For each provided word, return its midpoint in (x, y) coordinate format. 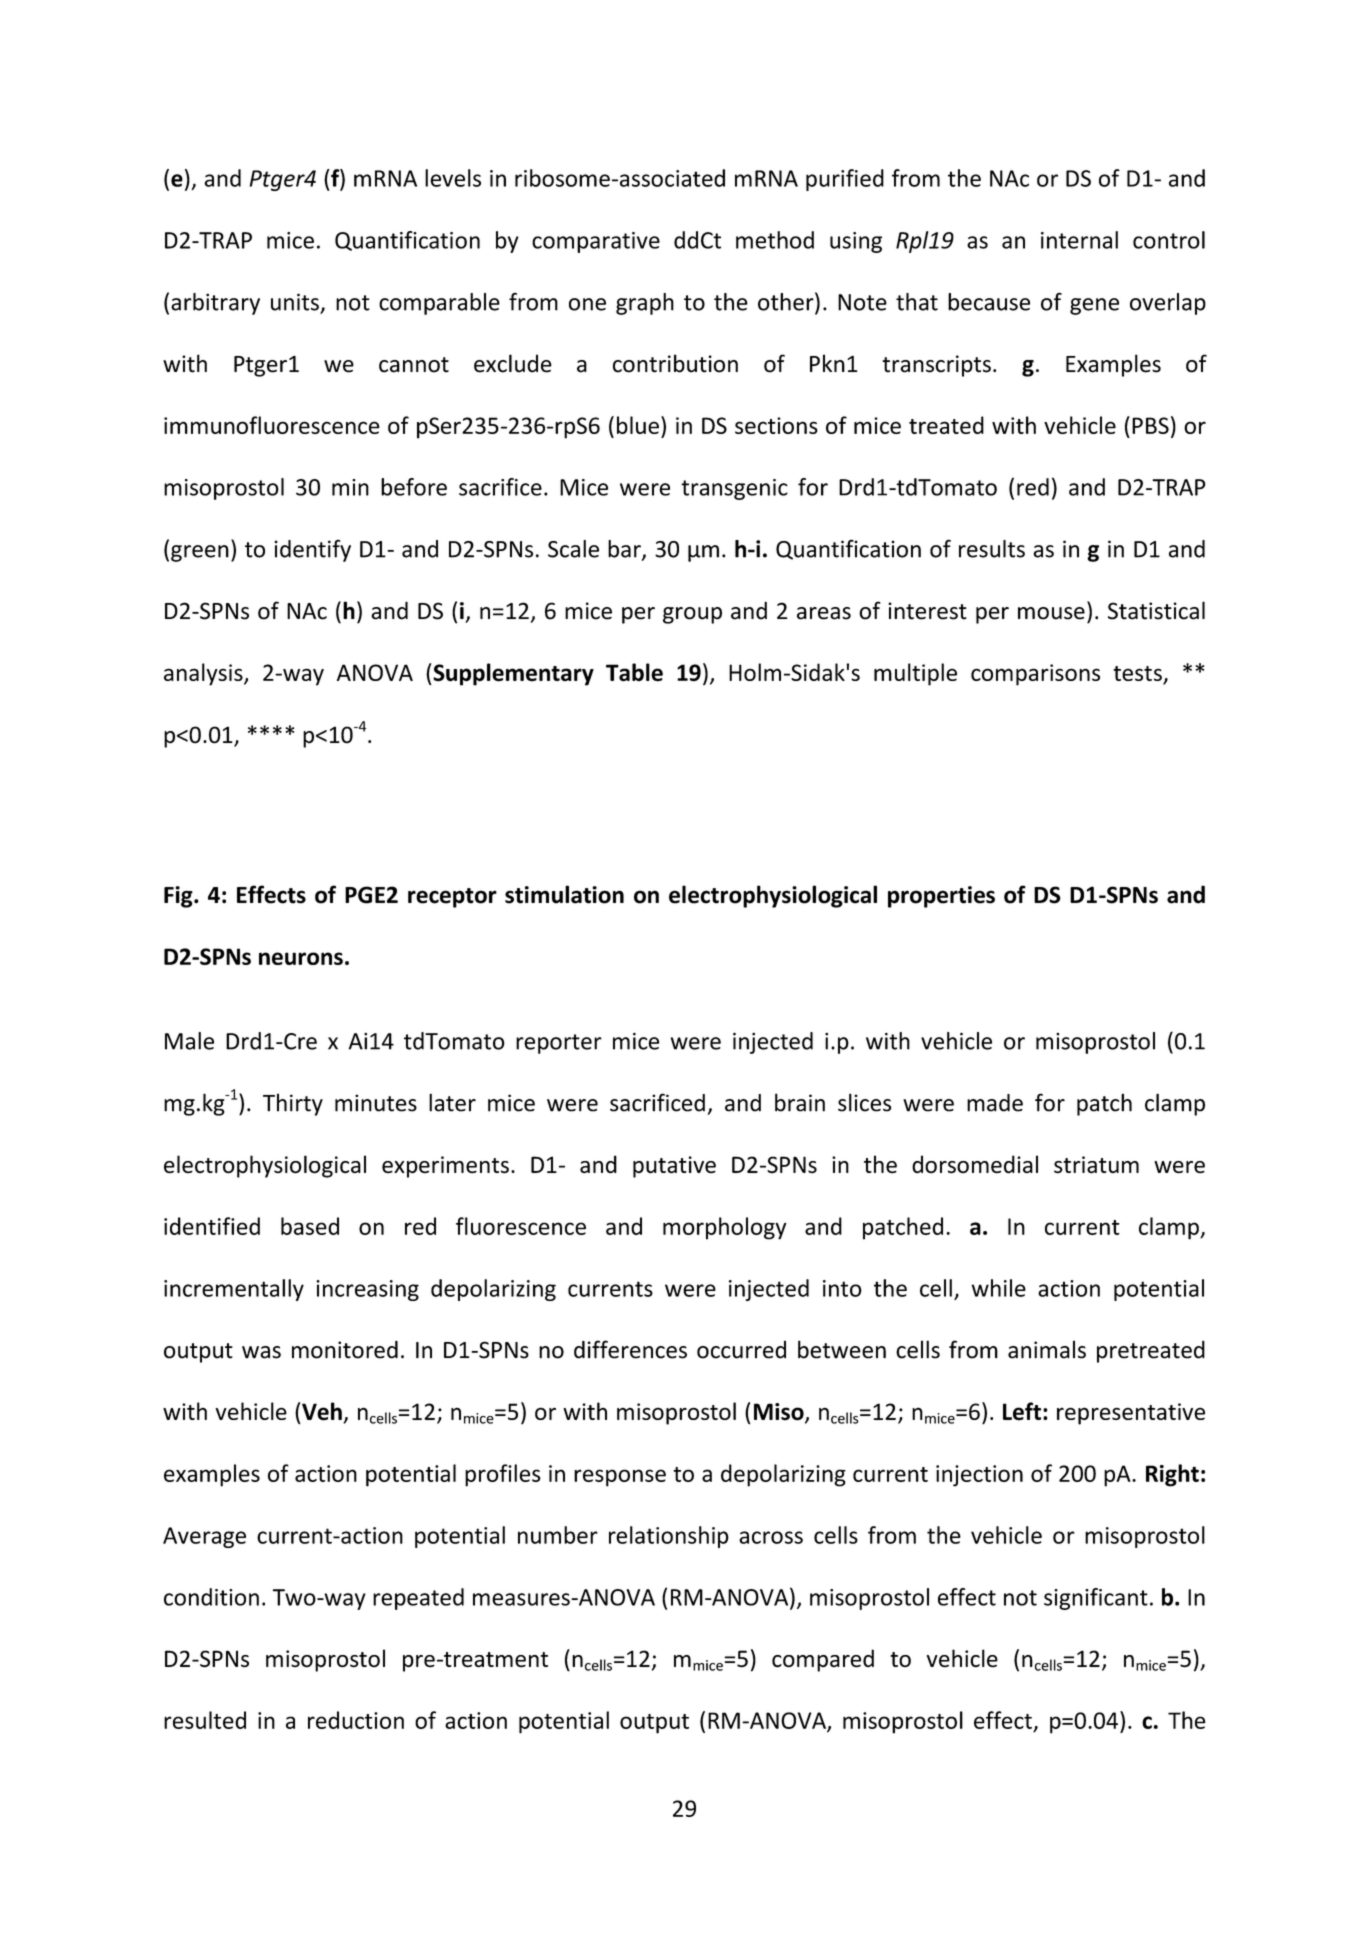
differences (630, 1349)
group (692, 615)
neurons (301, 958)
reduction (356, 1720)
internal (1079, 240)
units (295, 302)
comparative (596, 242)
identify (313, 550)
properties (941, 897)
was (261, 1352)
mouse (1051, 613)
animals (1047, 1349)
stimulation (564, 894)
